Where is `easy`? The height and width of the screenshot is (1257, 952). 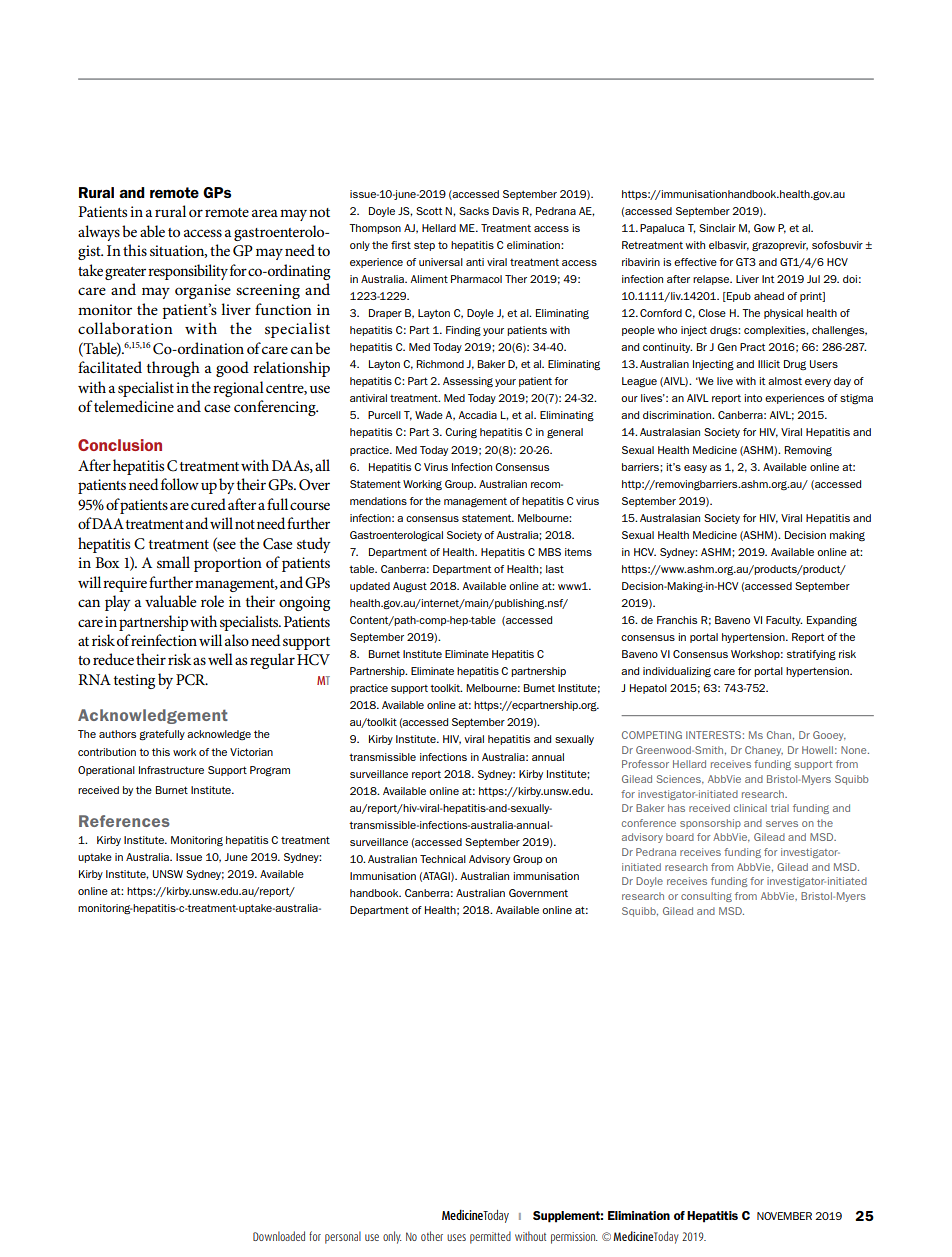 easy is located at coordinates (695, 469).
